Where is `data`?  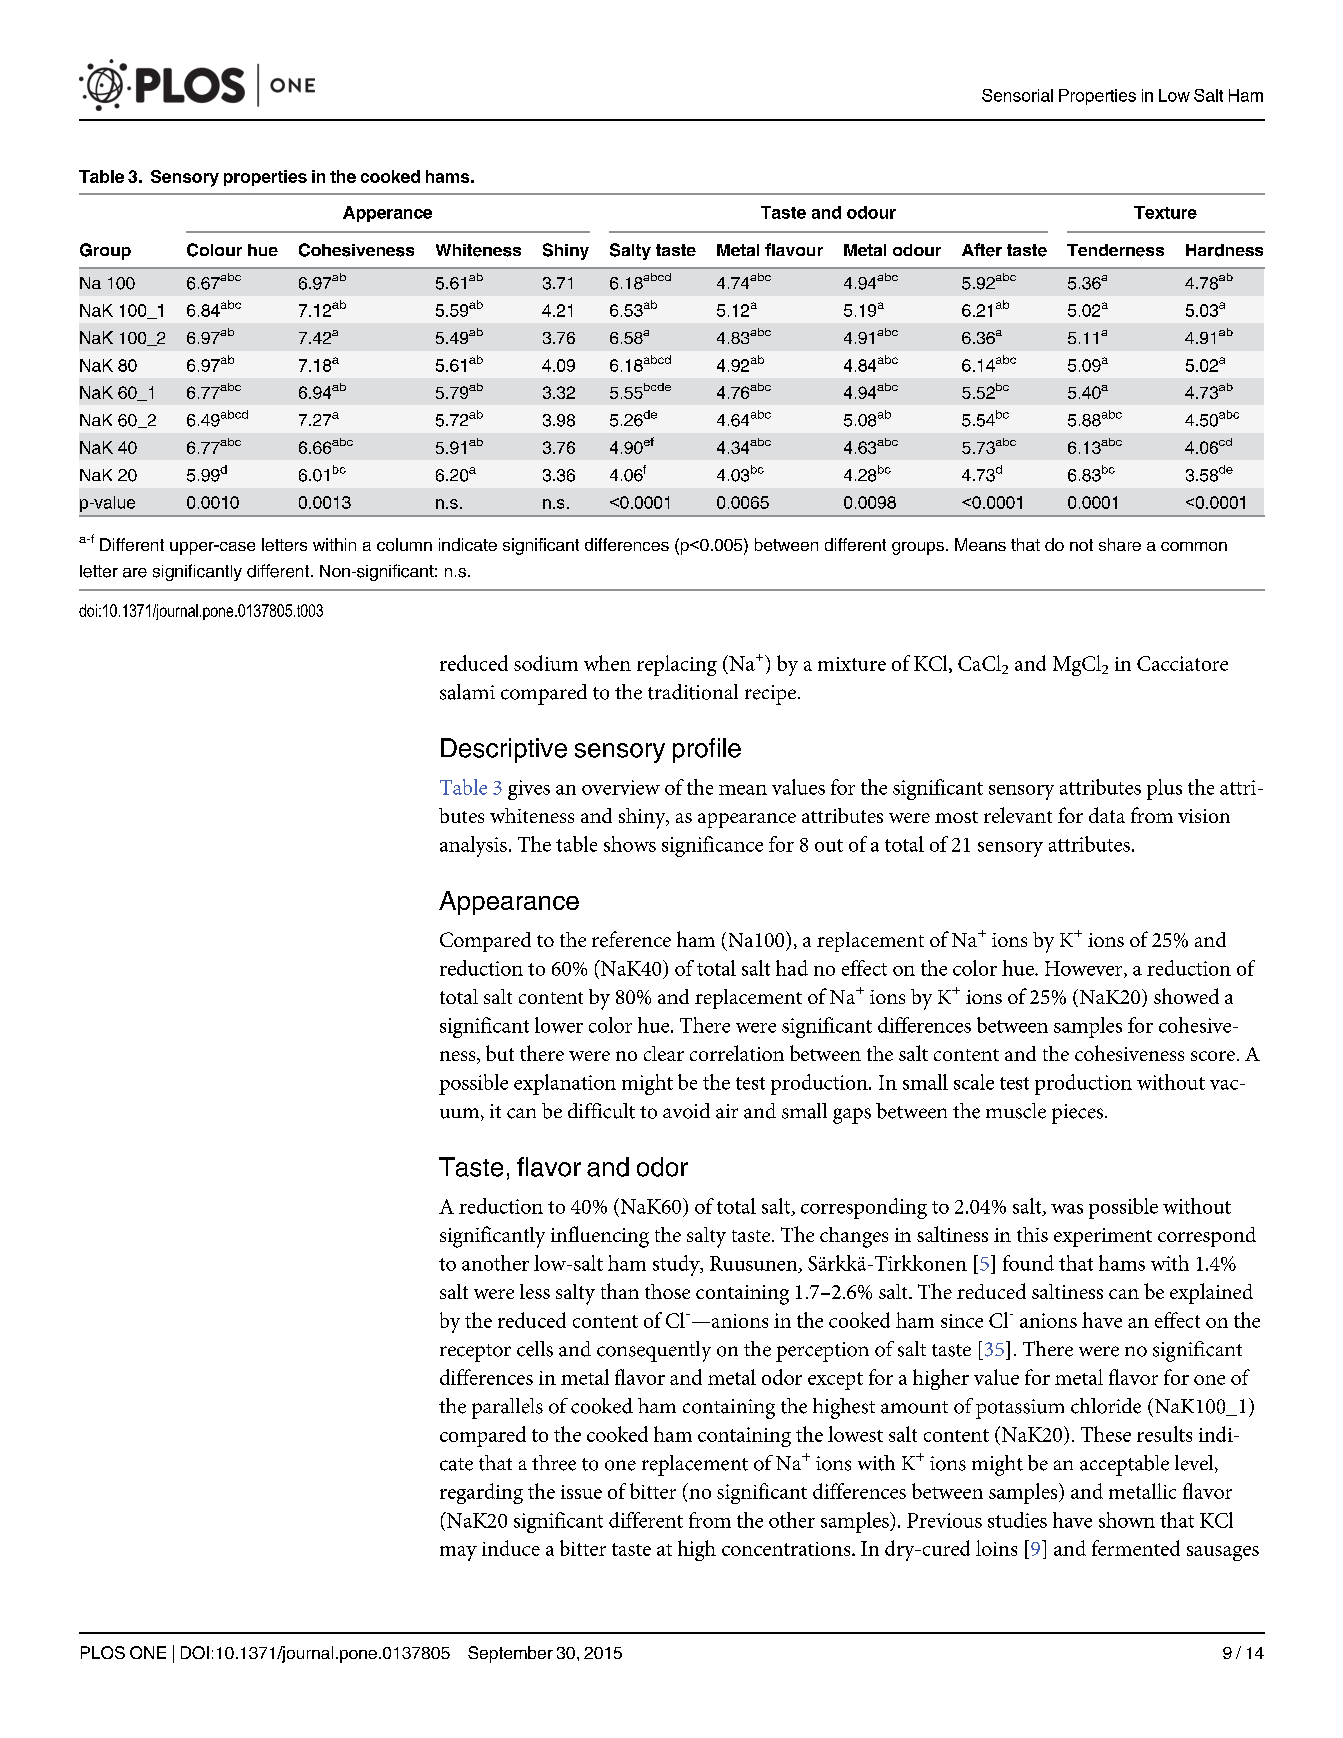
data is located at coordinates (1107, 815).
